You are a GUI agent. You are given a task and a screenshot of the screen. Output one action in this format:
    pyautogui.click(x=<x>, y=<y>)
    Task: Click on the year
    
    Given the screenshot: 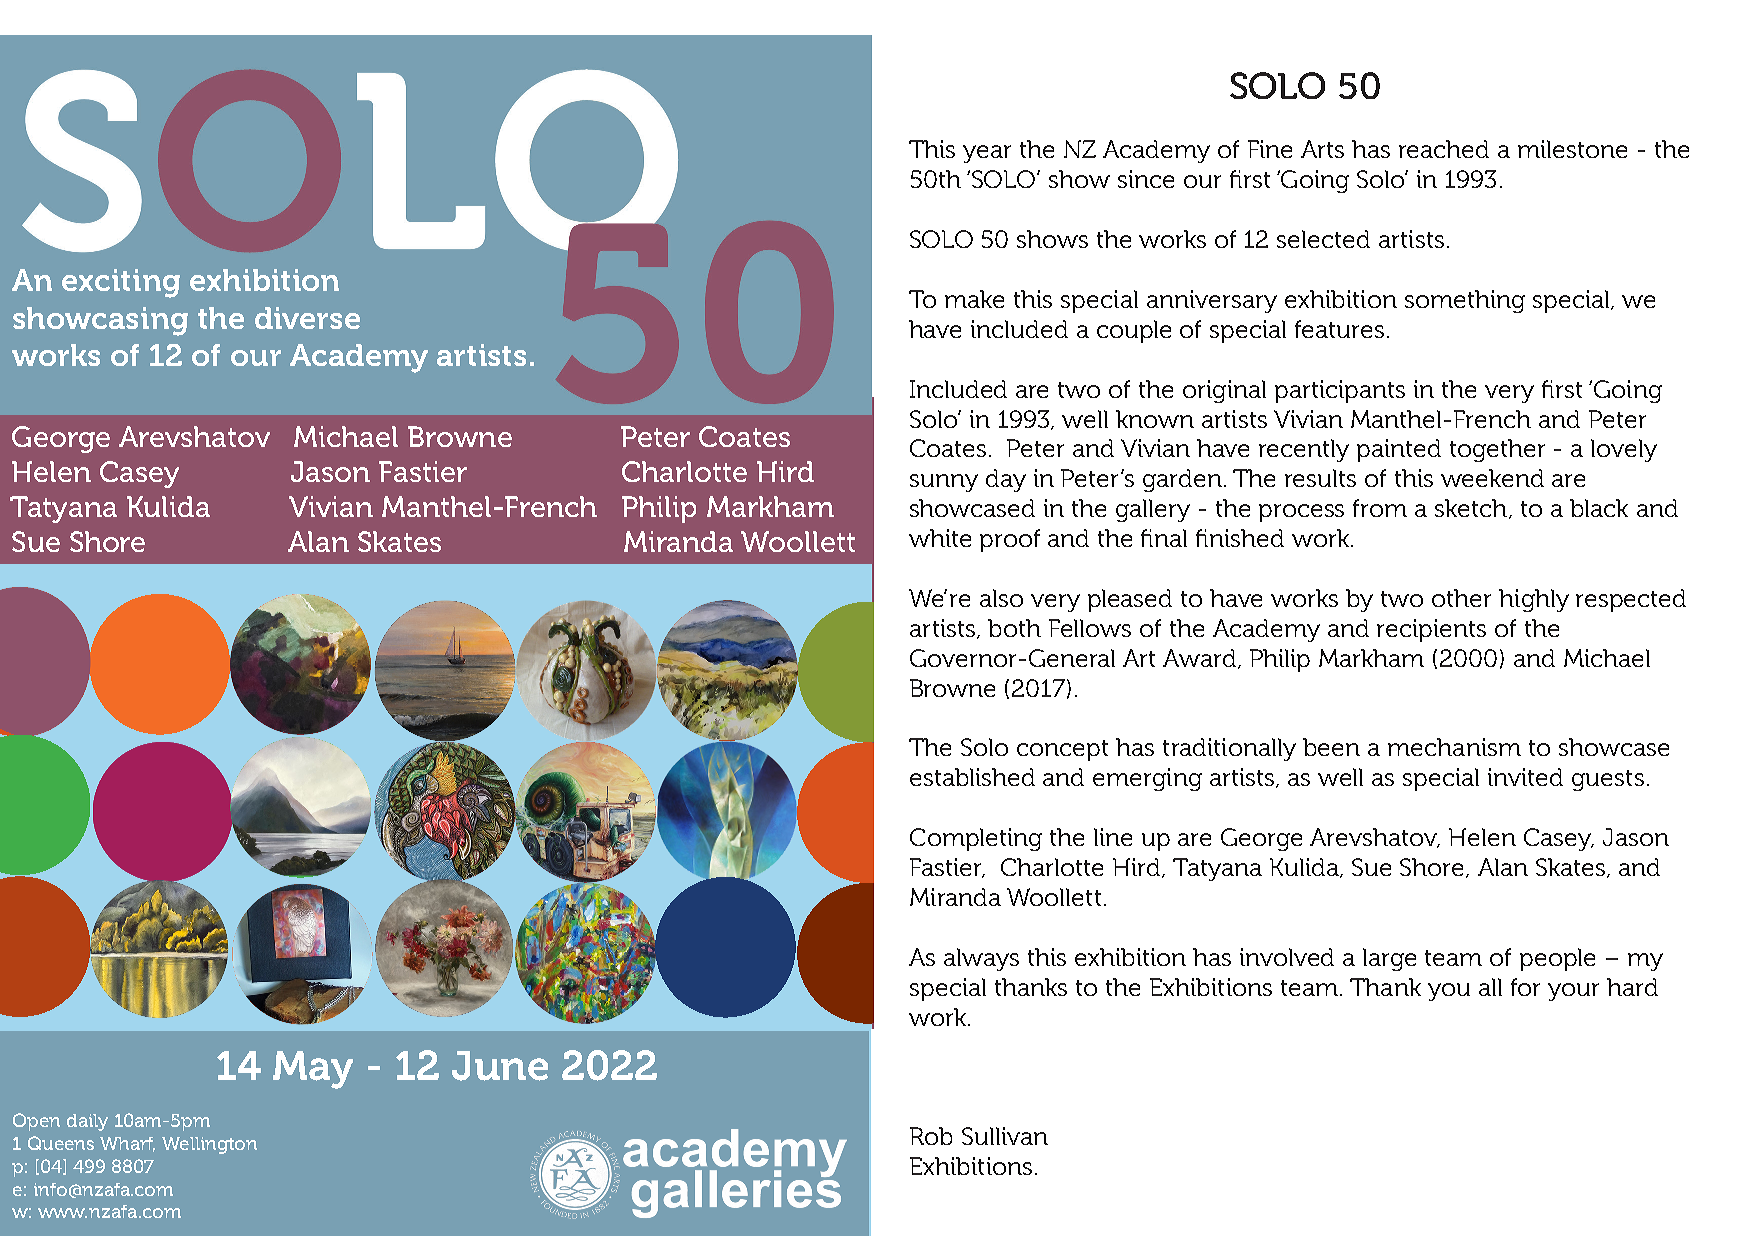 What is the action you would take?
    pyautogui.click(x=987, y=154)
